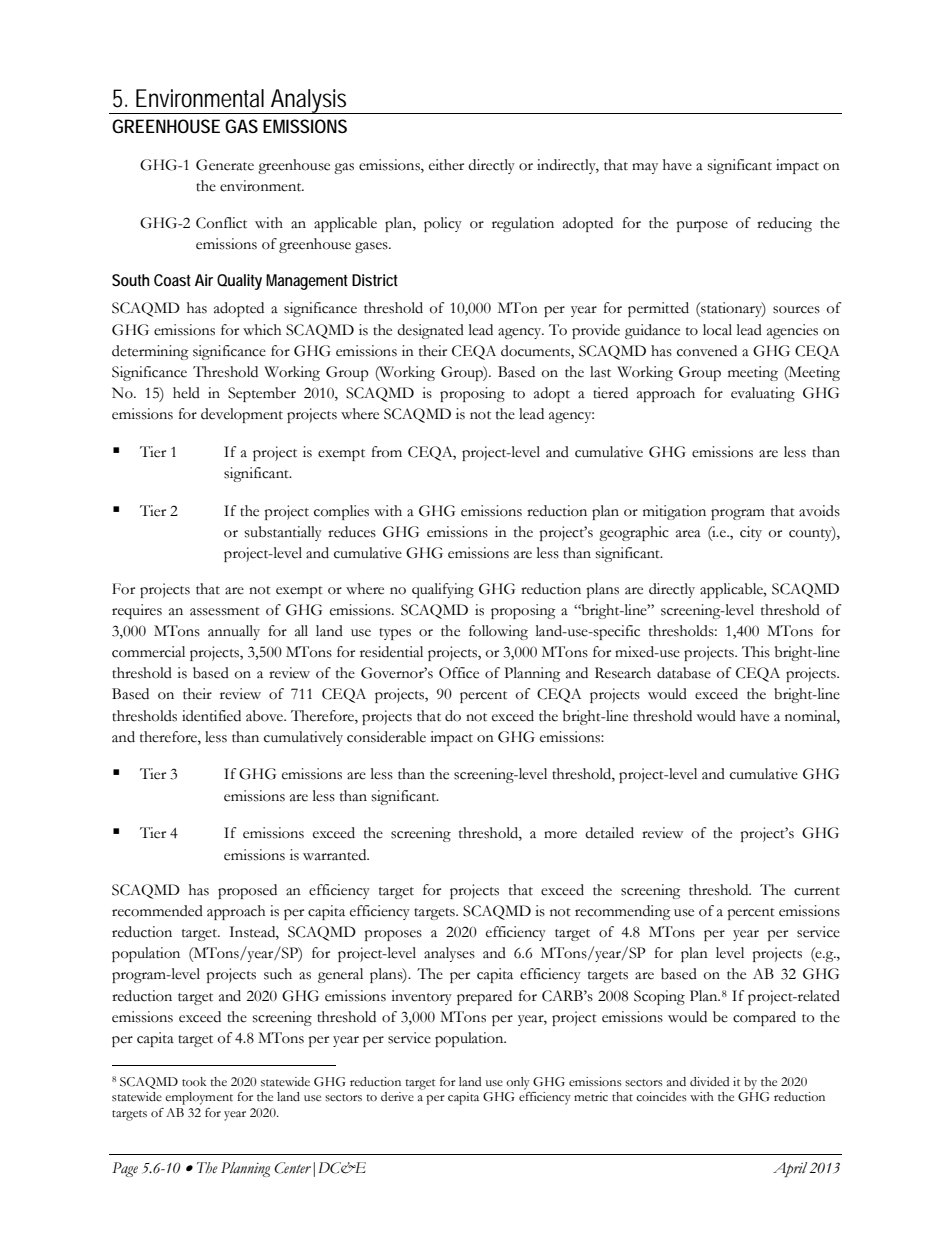 The image size is (952, 1233). I want to click on may, so click(645, 168).
